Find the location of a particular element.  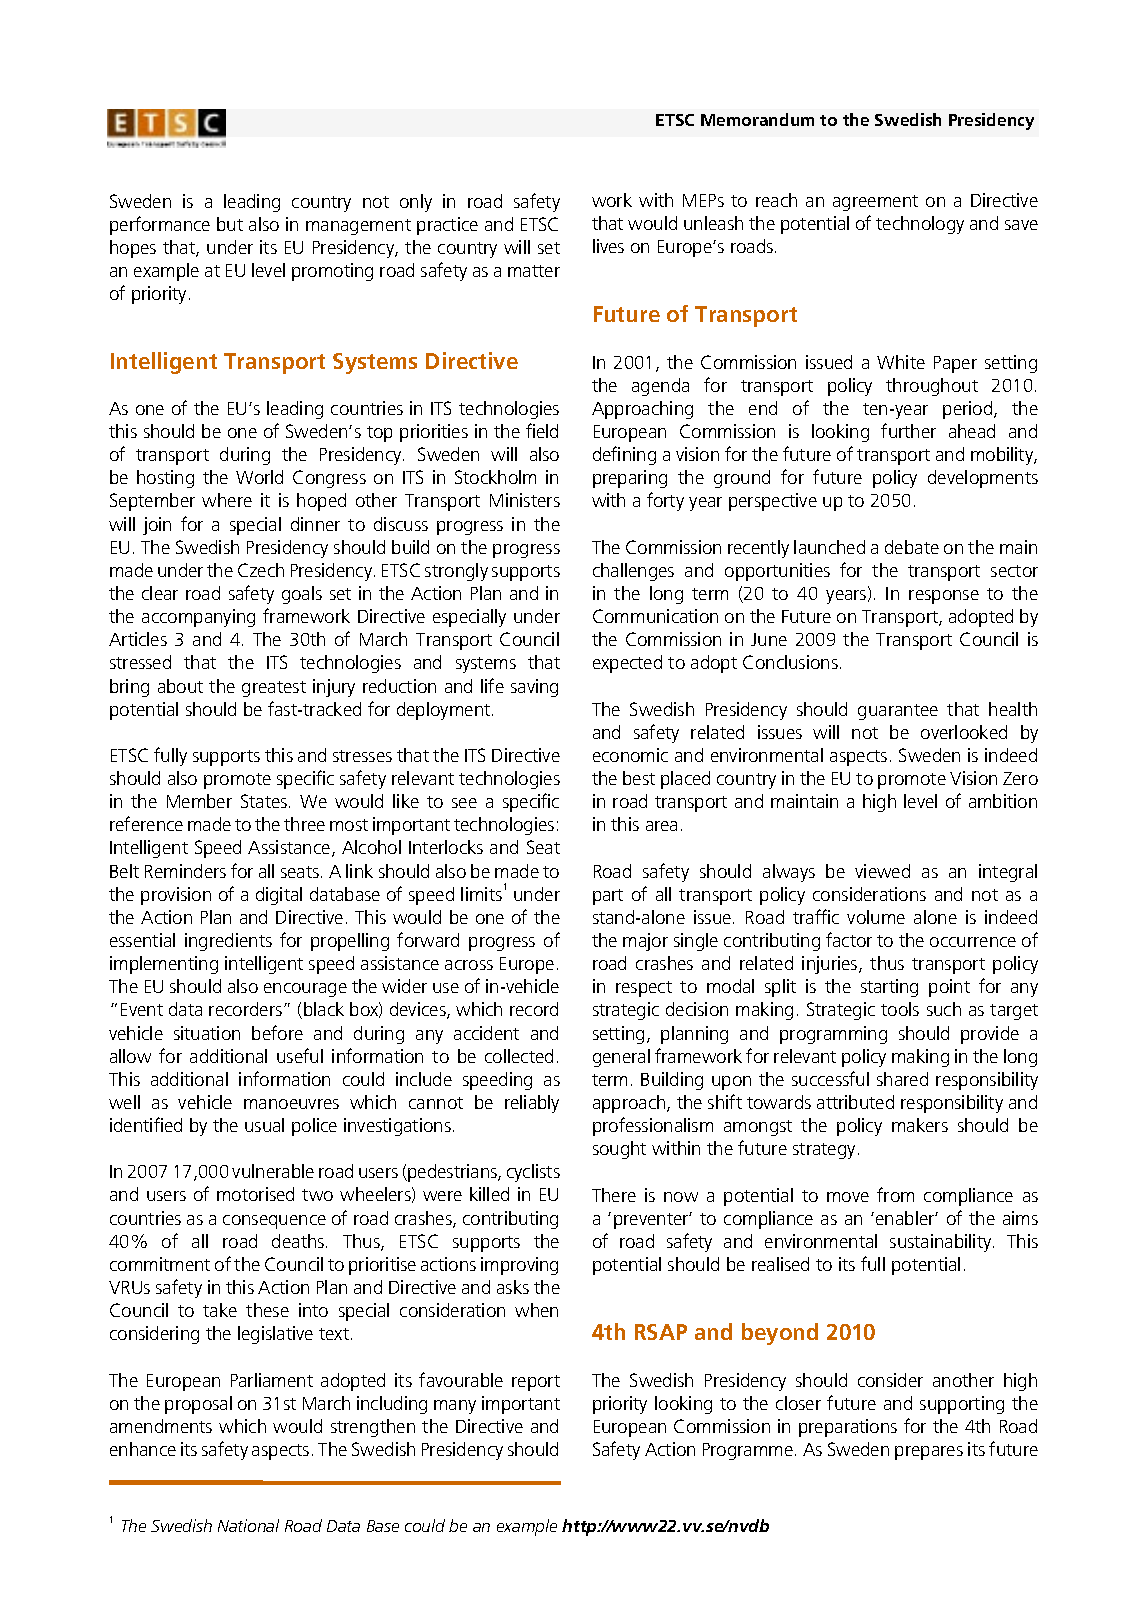

best is located at coordinates (639, 778).
